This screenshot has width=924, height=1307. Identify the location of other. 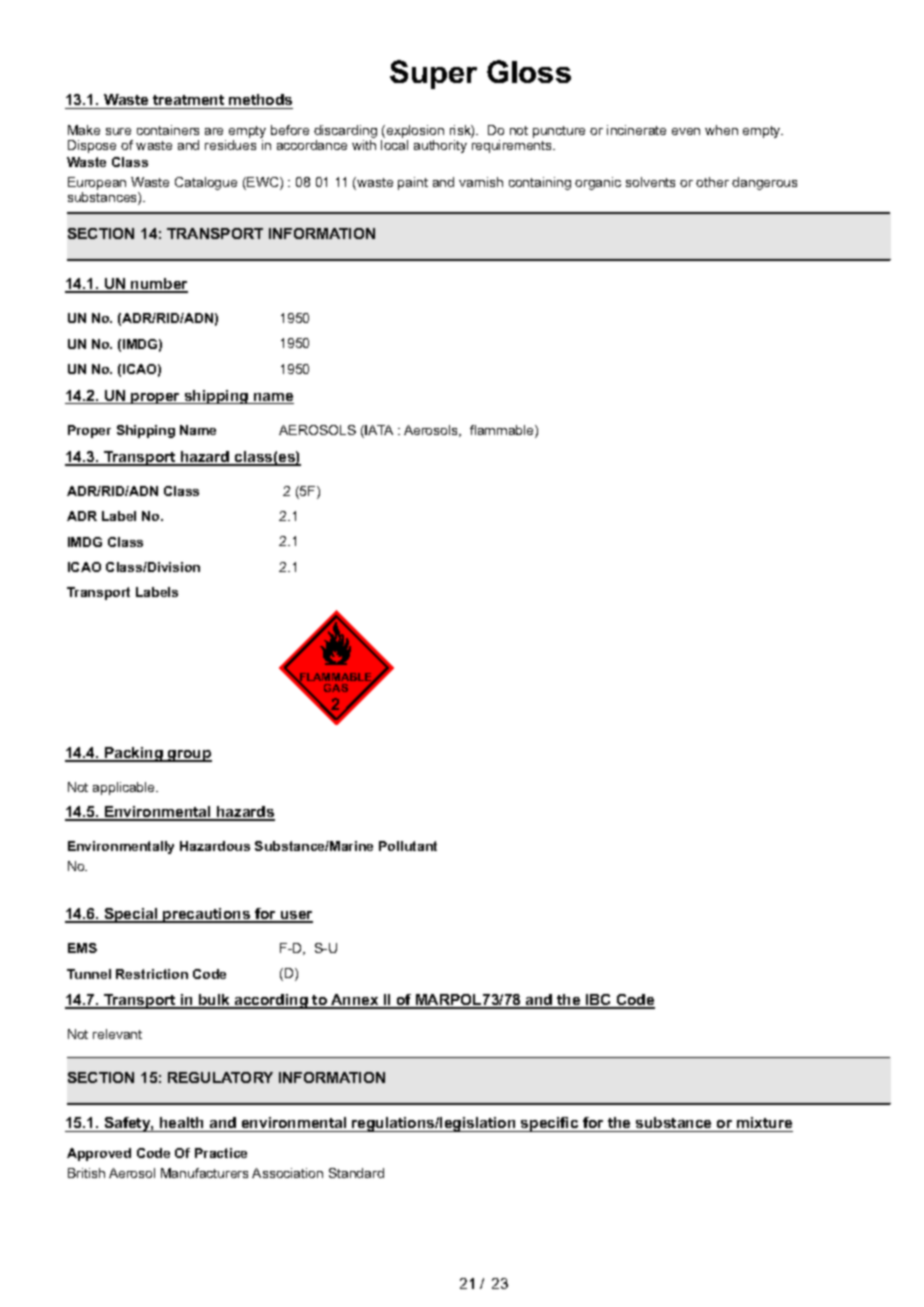
(712, 182).
